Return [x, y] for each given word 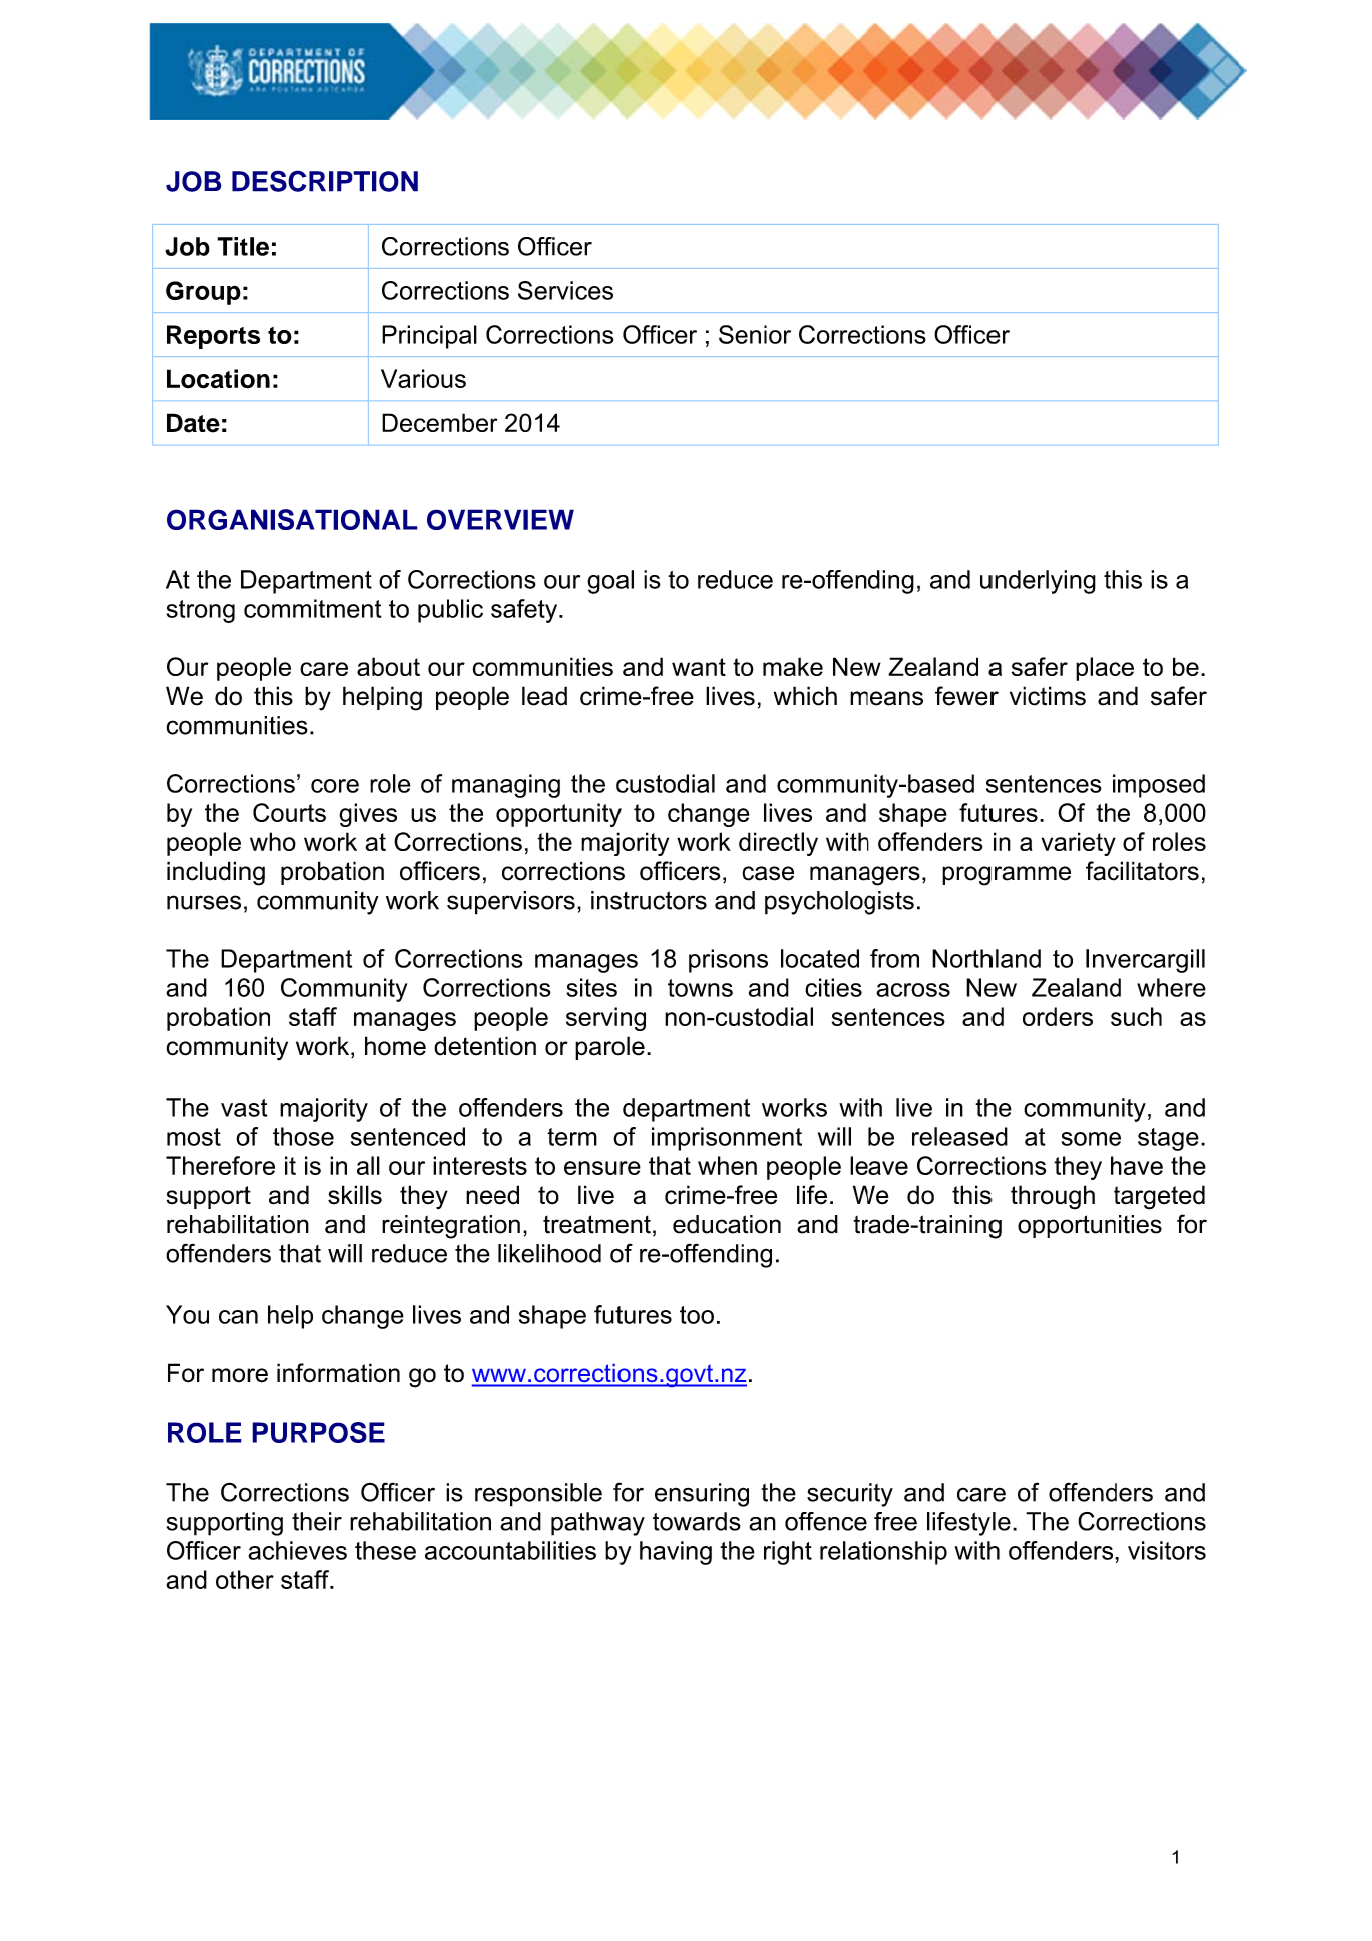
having [676, 1553]
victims [1048, 696]
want [699, 667]
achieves [297, 1550]
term [572, 1137]
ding [891, 582]
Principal [429, 337]
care [324, 669]
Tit [232, 246]
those [303, 1136]
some [1091, 1139]
